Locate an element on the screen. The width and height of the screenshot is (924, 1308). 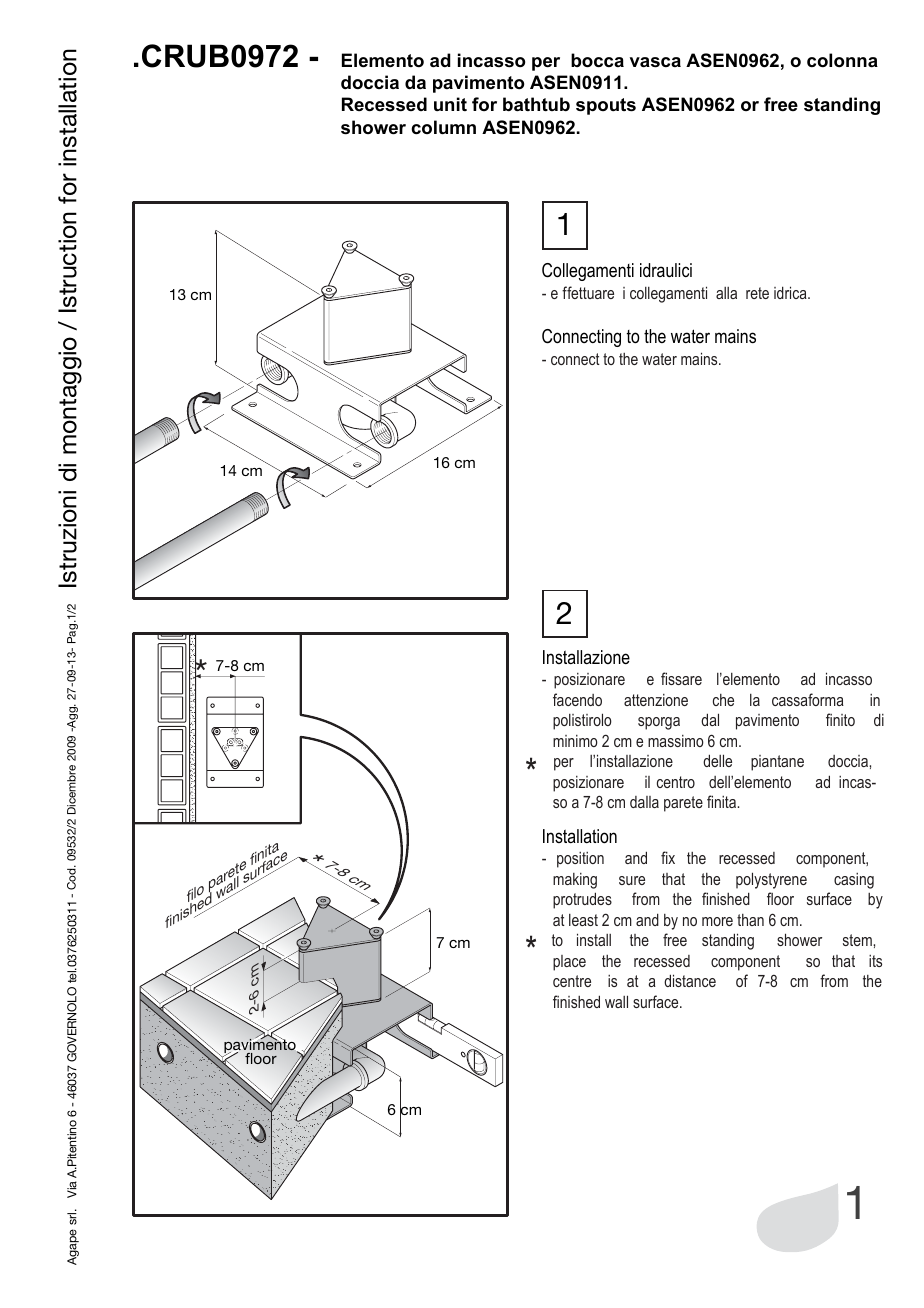
che is located at coordinates (723, 700).
